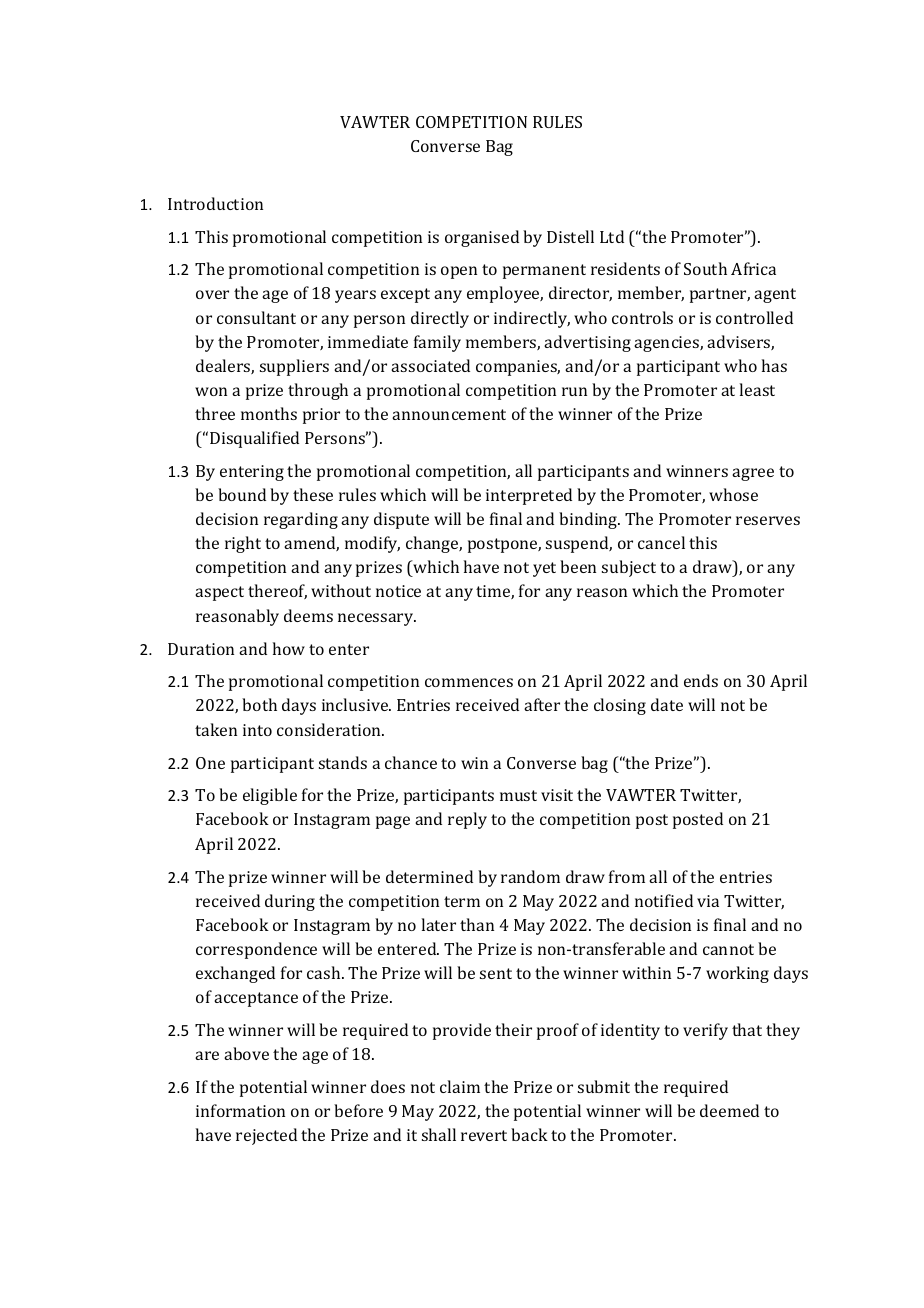 This screenshot has width=924, height=1308. What do you see at coordinates (254, 439) in the screenshot?
I see `Disqualified` at bounding box center [254, 439].
